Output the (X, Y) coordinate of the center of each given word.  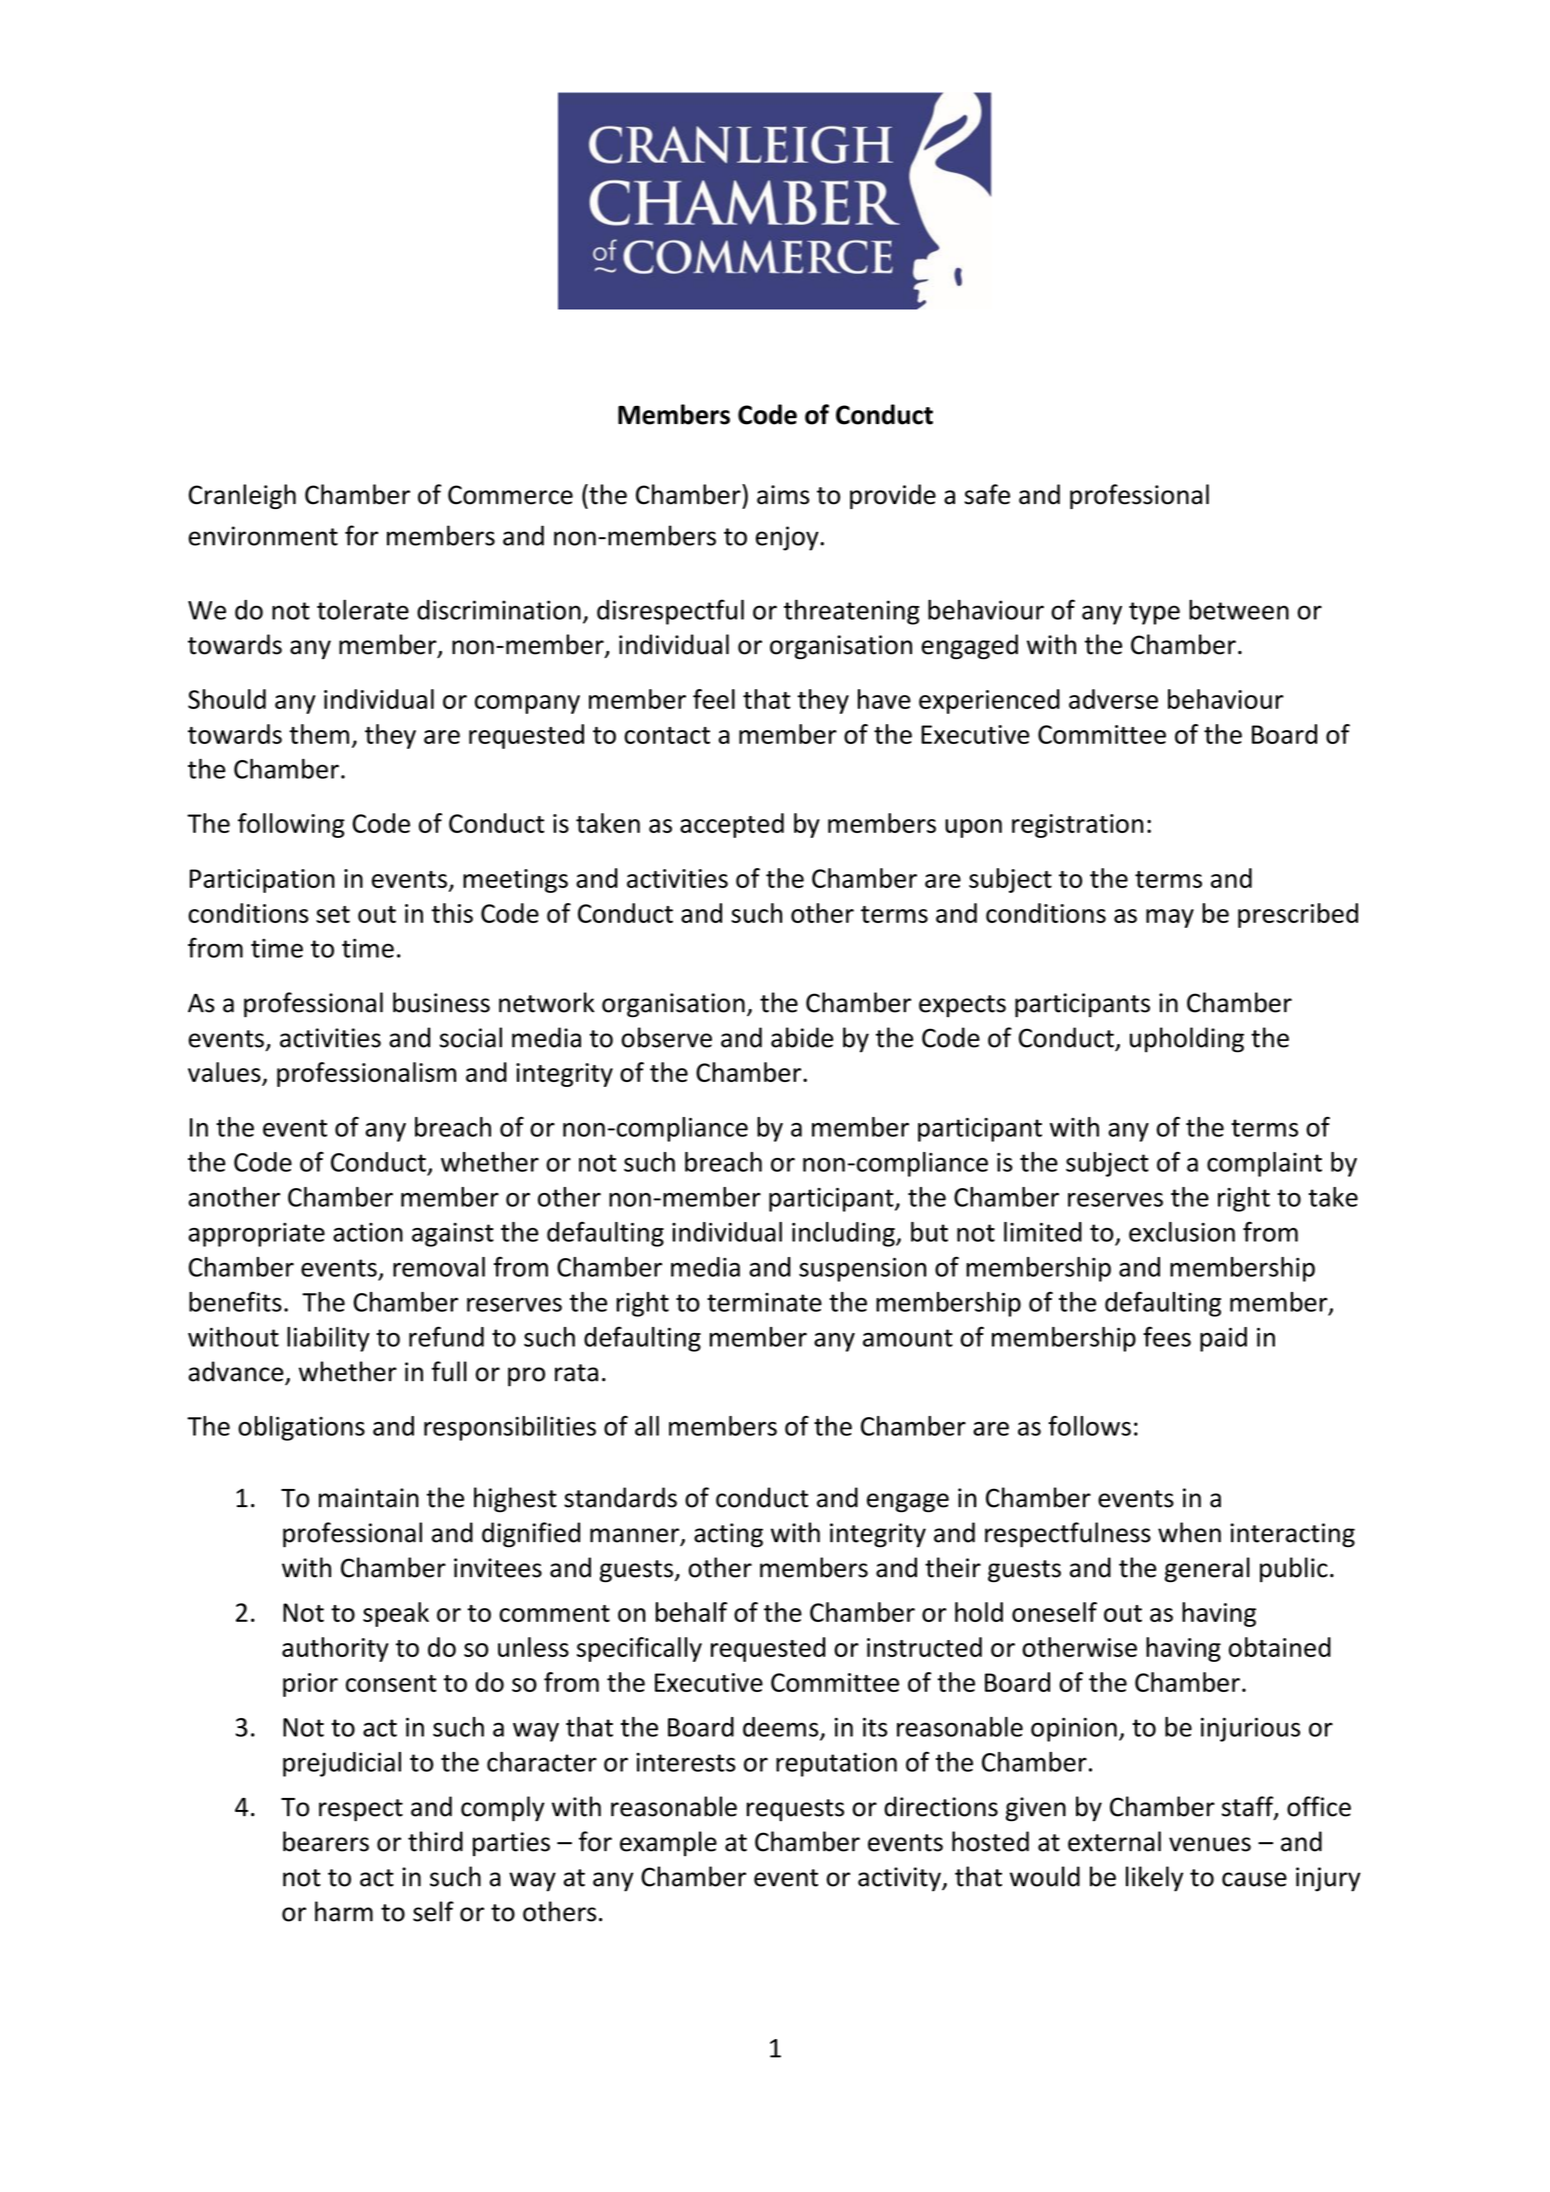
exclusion (1182, 1232)
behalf (691, 1612)
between (1239, 609)
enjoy (788, 538)
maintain (369, 1498)
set (333, 914)
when (1189, 1532)
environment (263, 536)
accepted (732, 825)
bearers (326, 1841)
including (844, 1234)
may (1170, 918)
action (368, 1232)
